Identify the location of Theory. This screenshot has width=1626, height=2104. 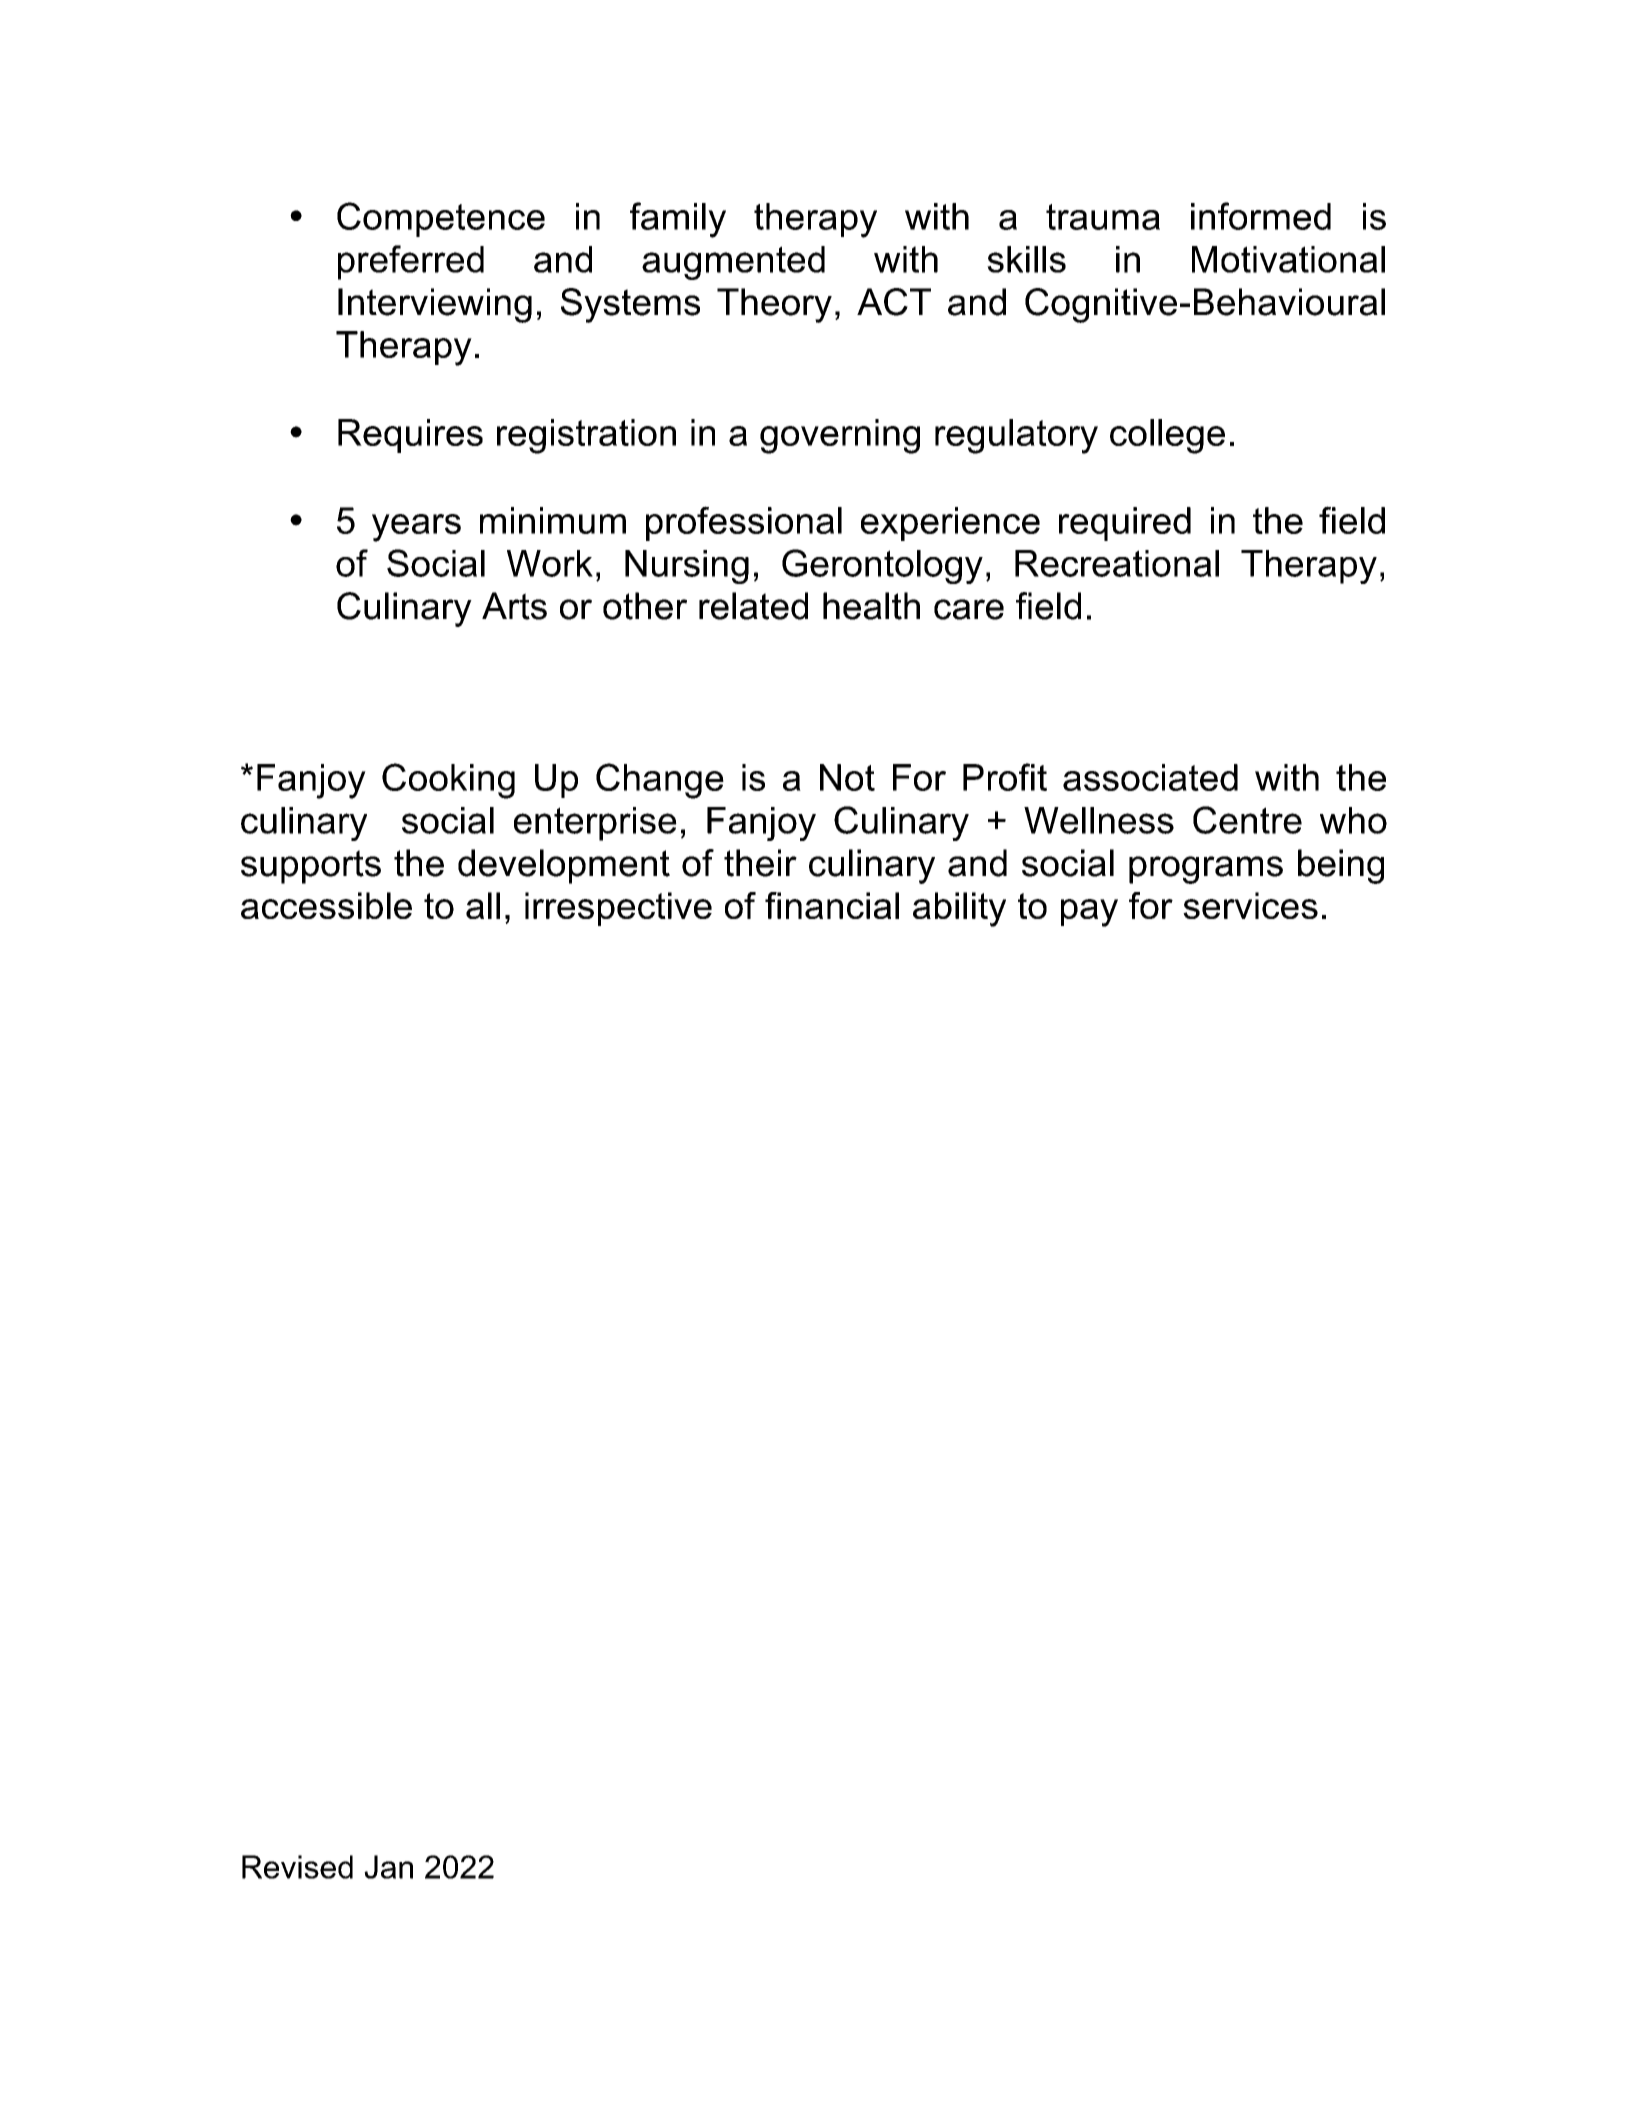
(774, 305).
